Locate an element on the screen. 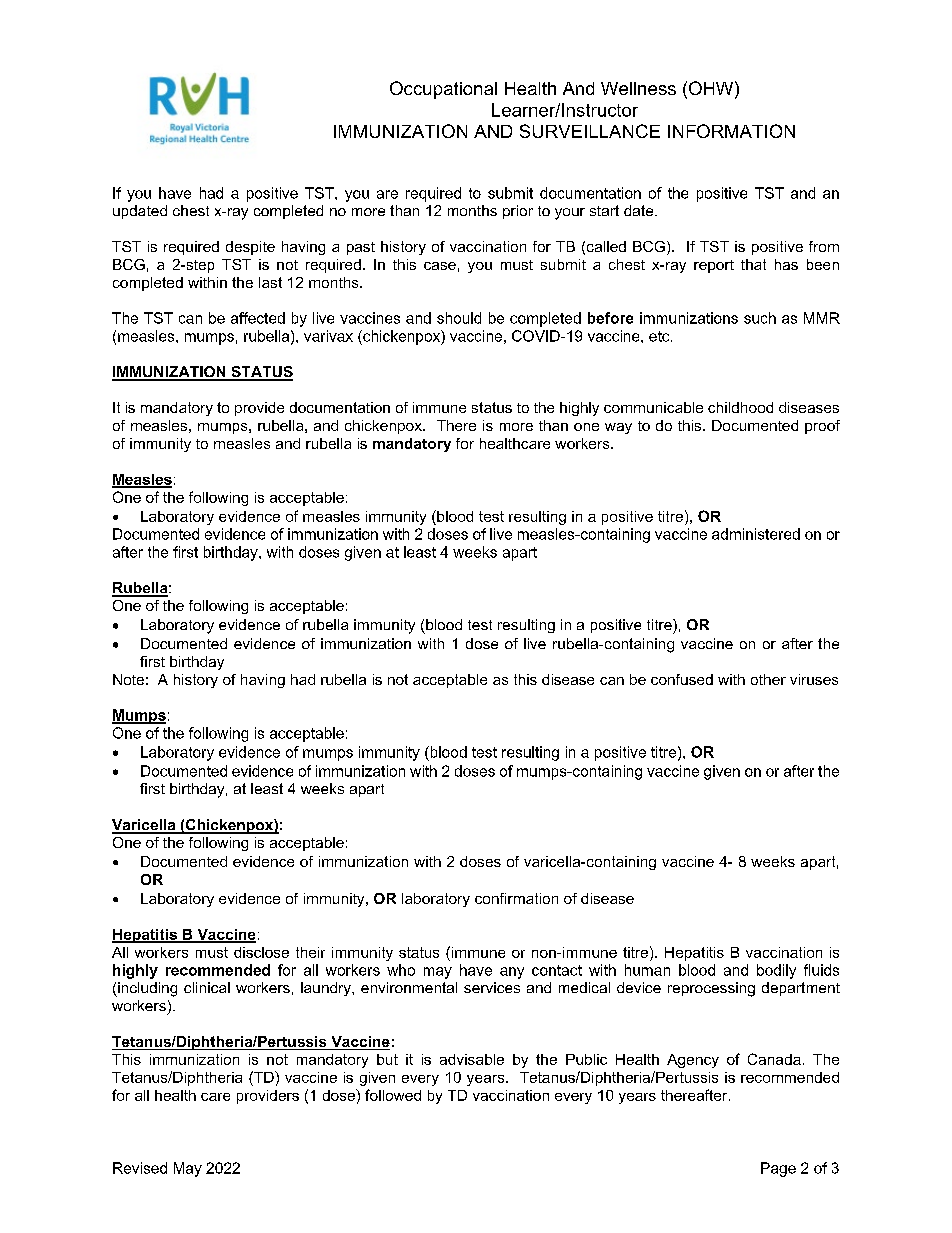  Revised is located at coordinates (140, 1168).
